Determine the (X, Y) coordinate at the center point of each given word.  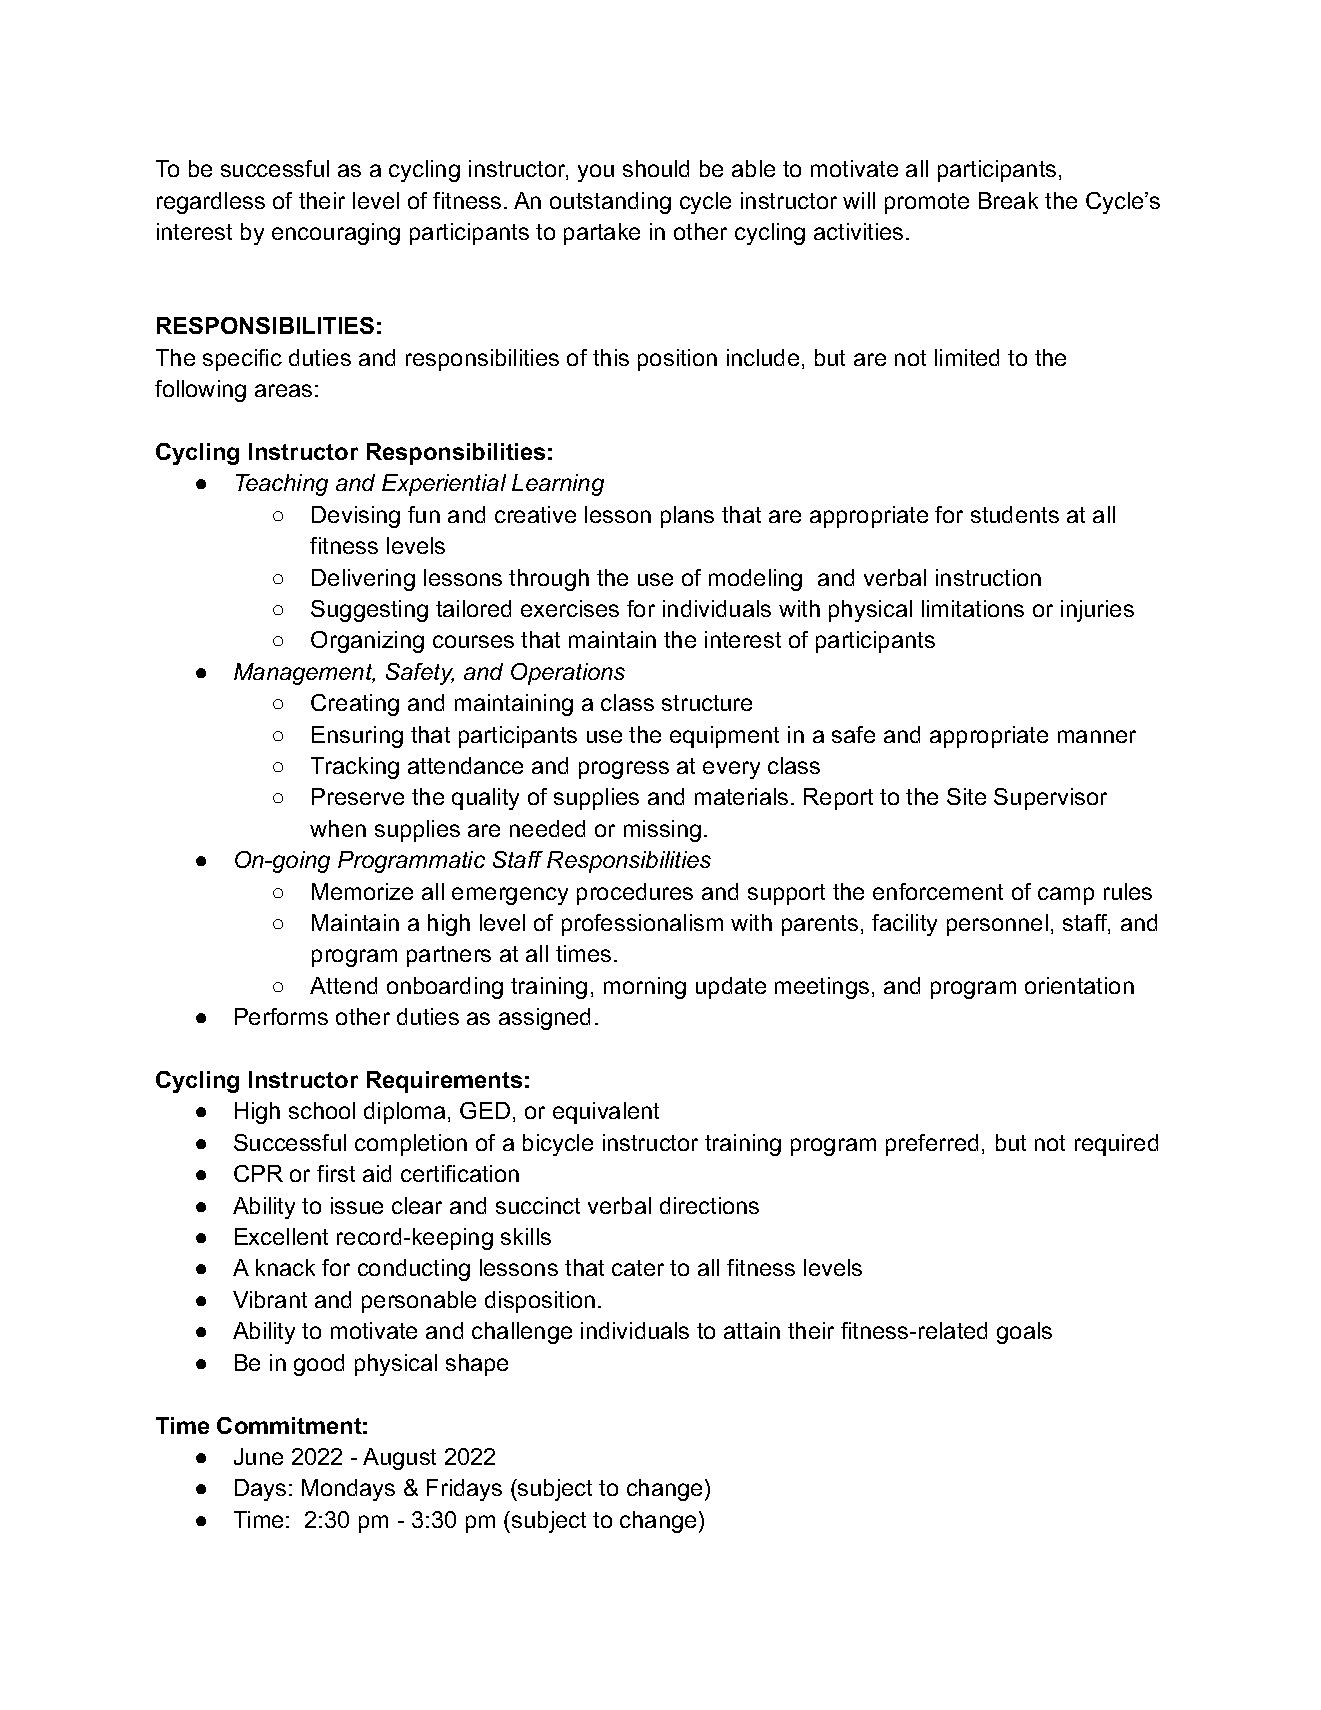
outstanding (610, 203)
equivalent (606, 1113)
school (322, 1110)
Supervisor (1050, 799)
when (338, 828)
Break (1008, 200)
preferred (932, 1145)
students (1015, 514)
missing (662, 831)
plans (687, 517)
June (258, 1456)
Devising (356, 517)
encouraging (336, 234)
